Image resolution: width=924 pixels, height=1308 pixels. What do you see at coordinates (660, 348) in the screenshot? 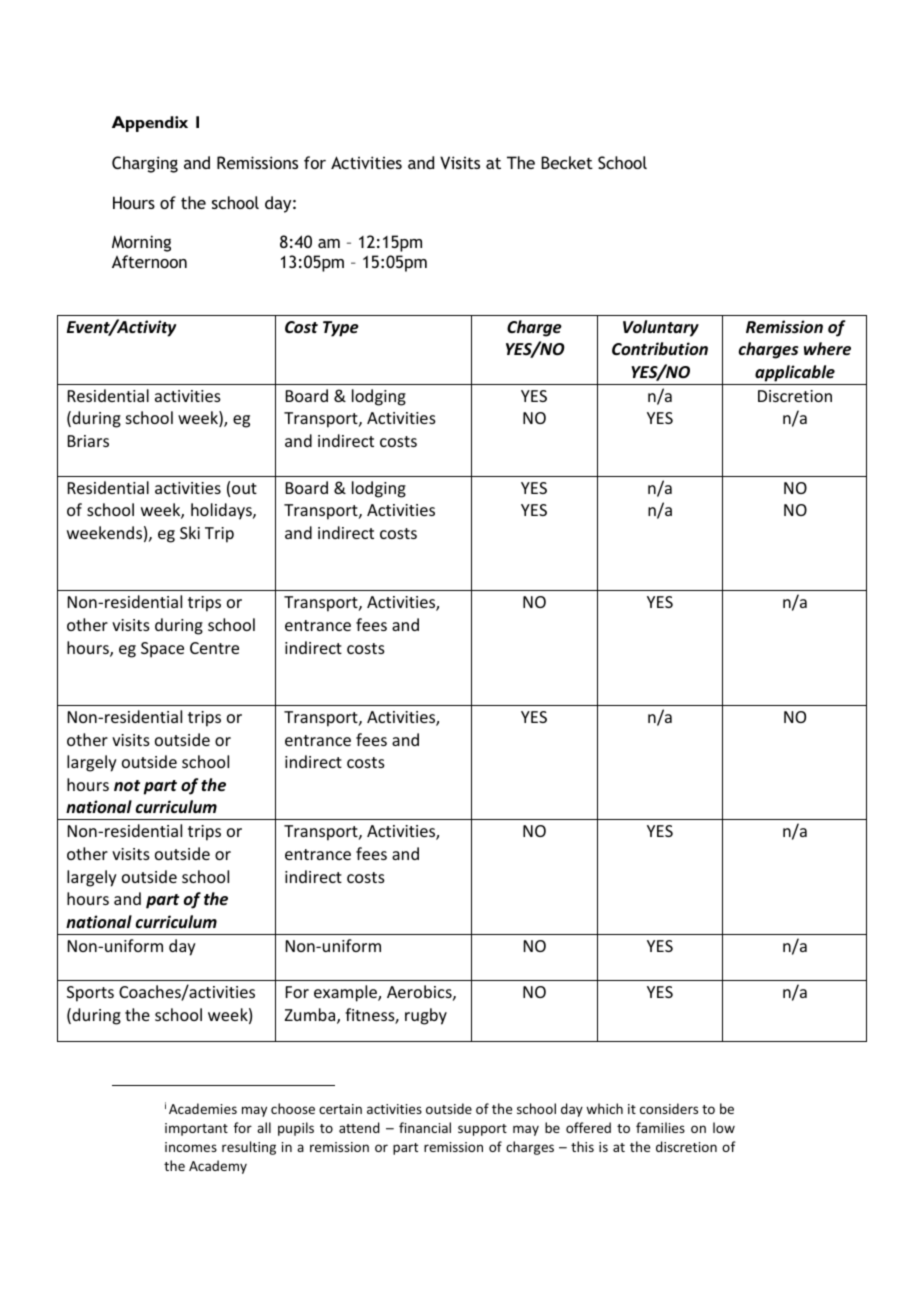
I see `Contribution` at bounding box center [660, 348].
